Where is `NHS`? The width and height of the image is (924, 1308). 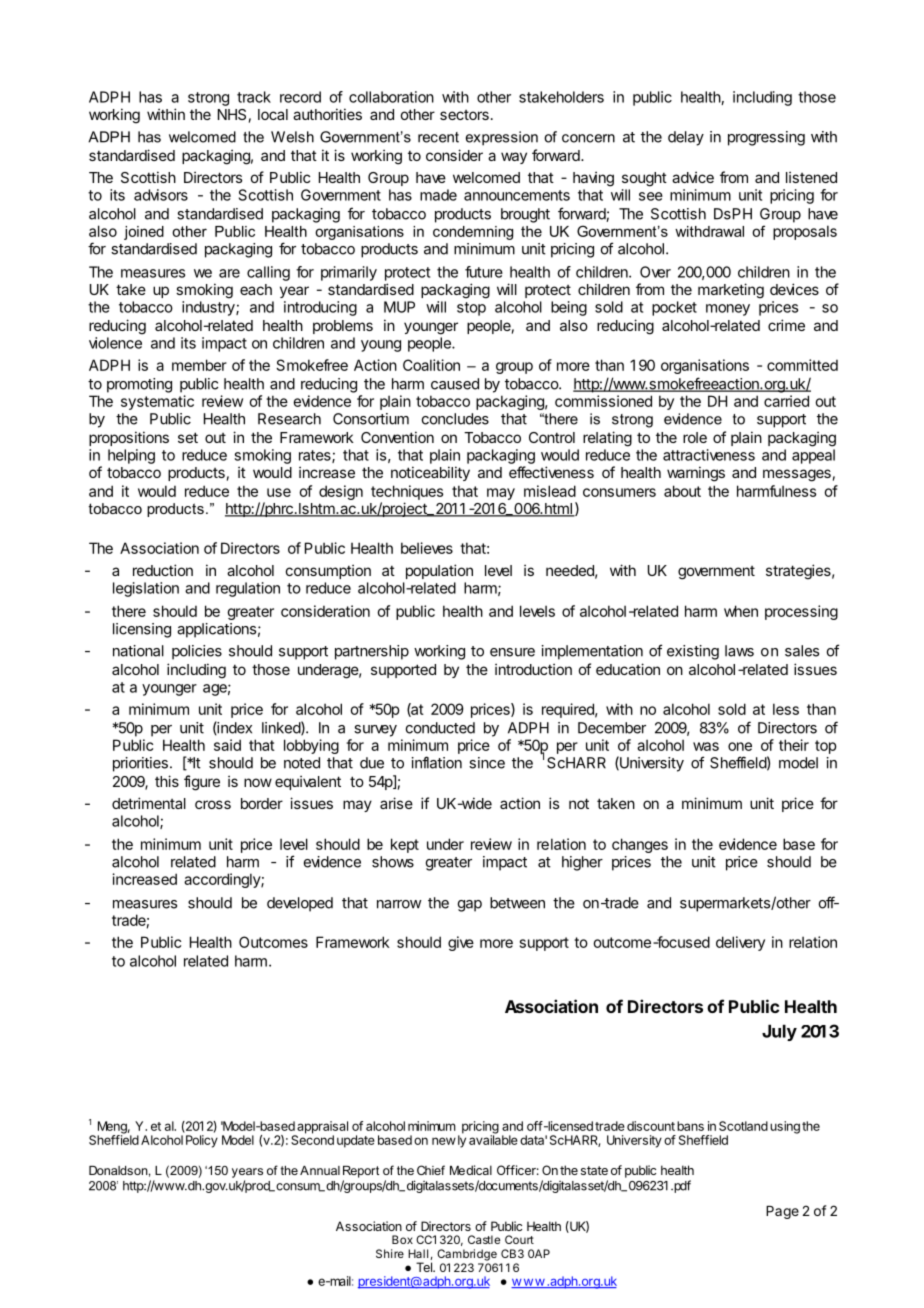
NHS is located at coordinates (232, 114).
